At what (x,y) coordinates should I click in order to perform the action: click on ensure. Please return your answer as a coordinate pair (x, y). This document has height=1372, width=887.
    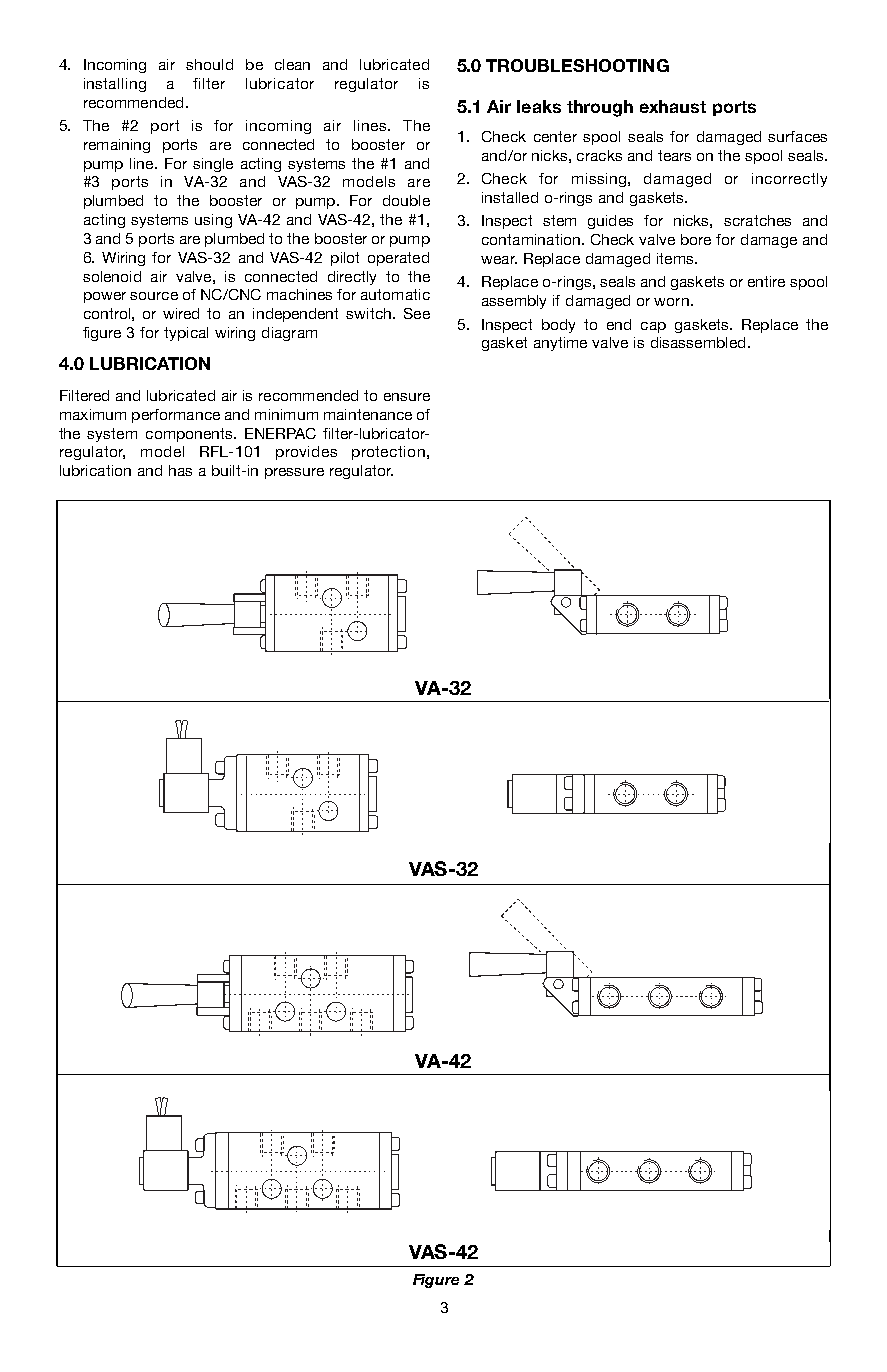
    Looking at the image, I should click on (407, 397).
